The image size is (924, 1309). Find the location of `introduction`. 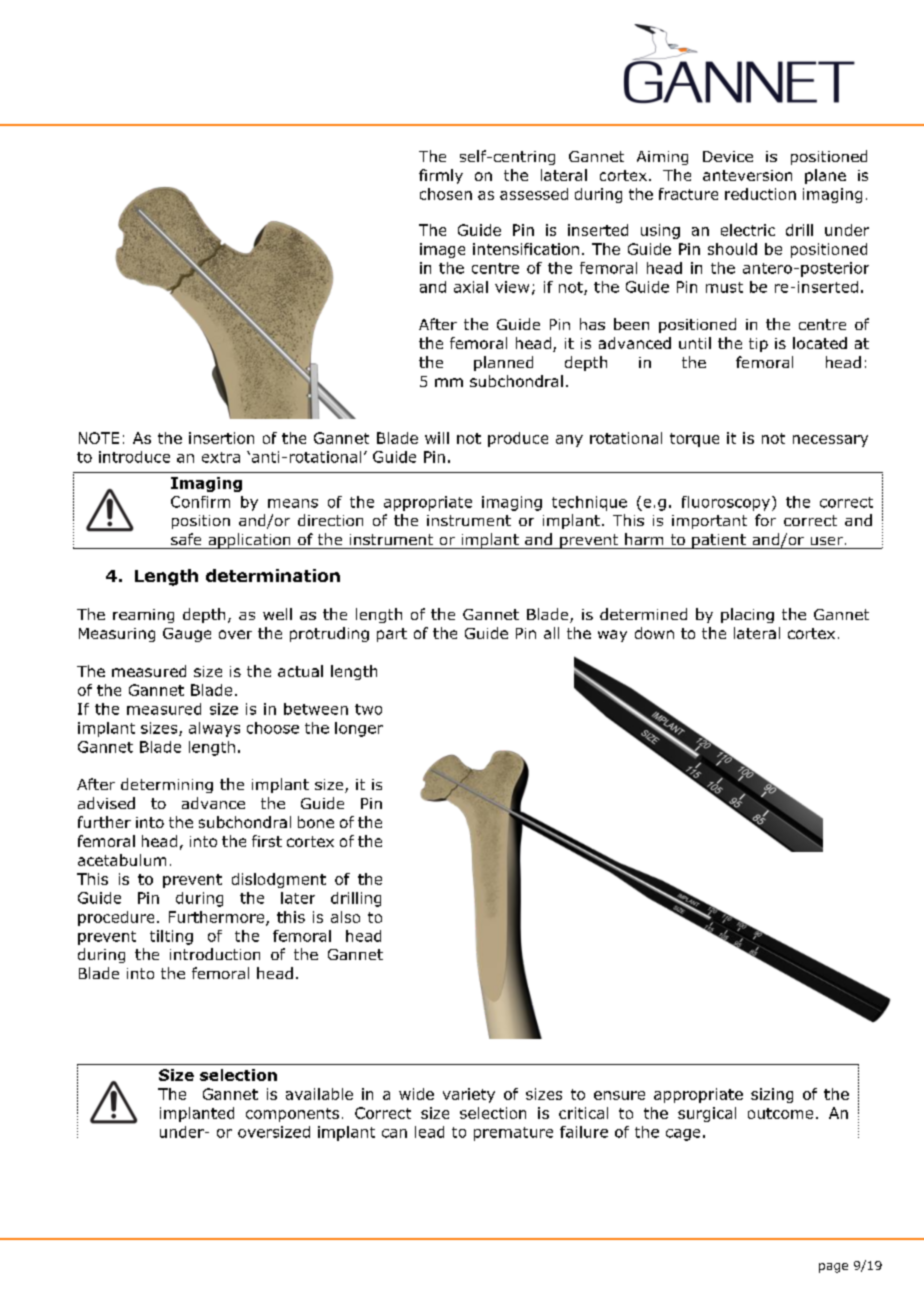

introduction is located at coordinates (215, 954).
